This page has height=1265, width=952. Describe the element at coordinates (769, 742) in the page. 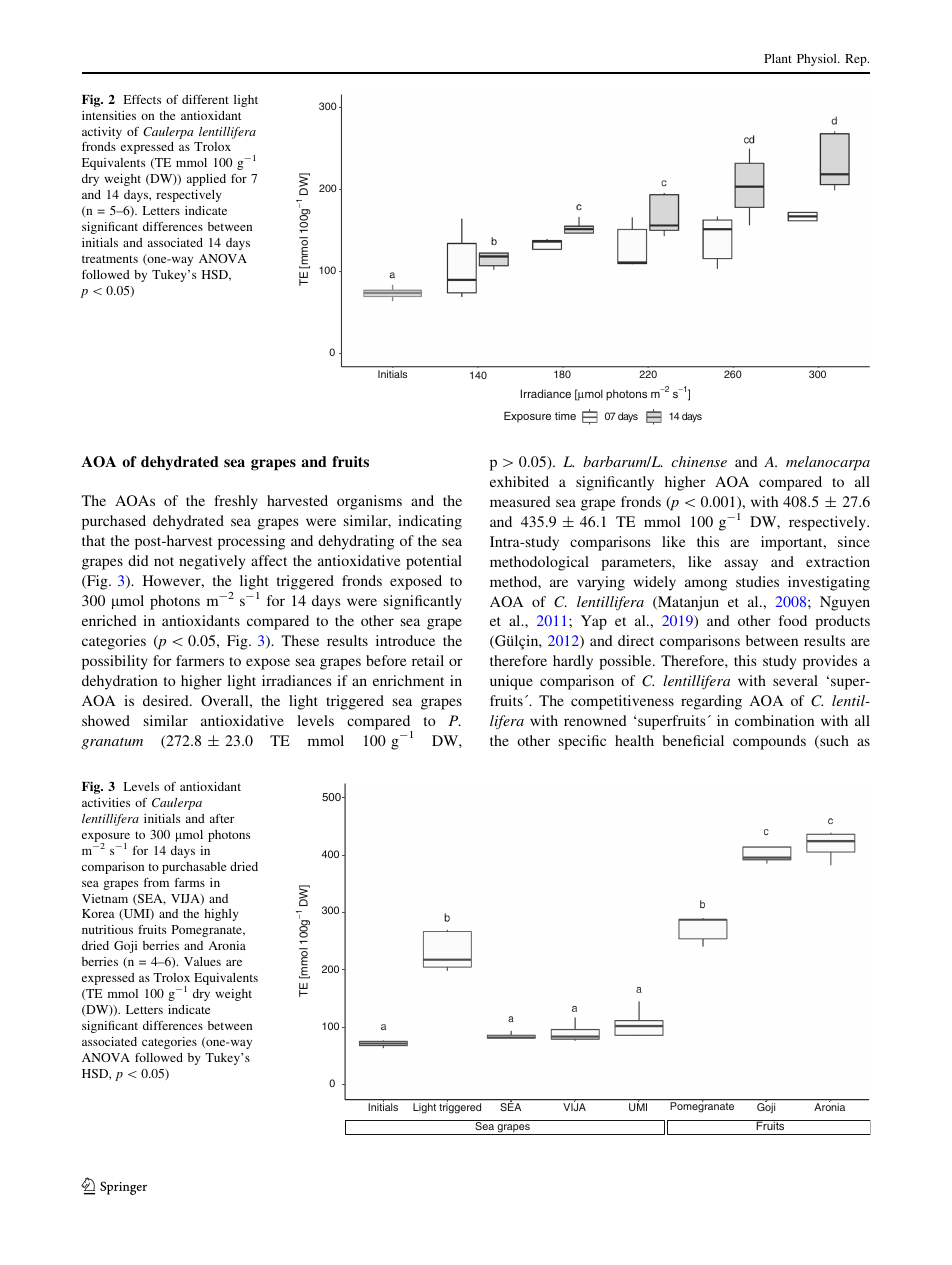

I see `compounds` at that location.
